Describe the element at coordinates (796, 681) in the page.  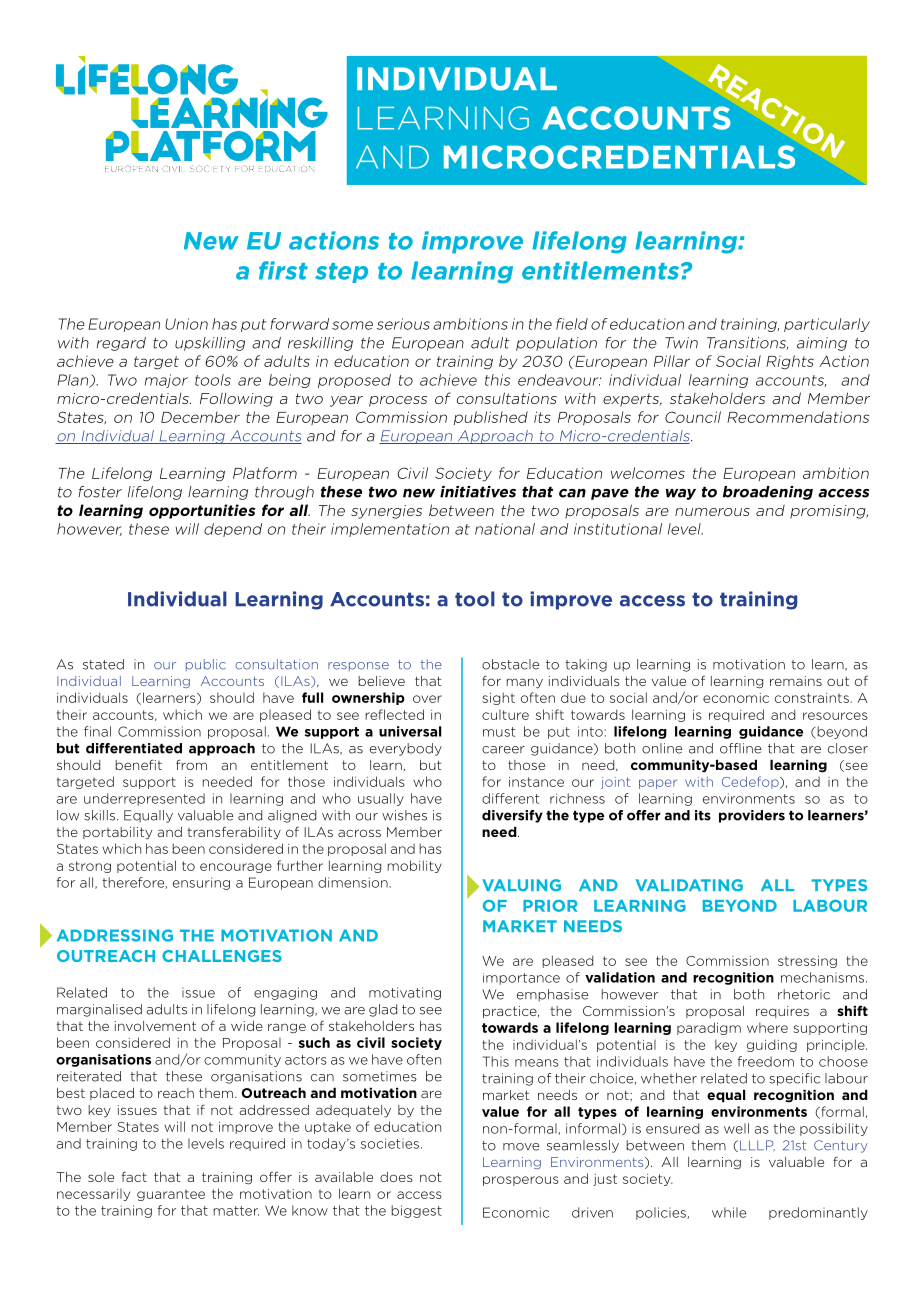
I see `remains` at that location.
